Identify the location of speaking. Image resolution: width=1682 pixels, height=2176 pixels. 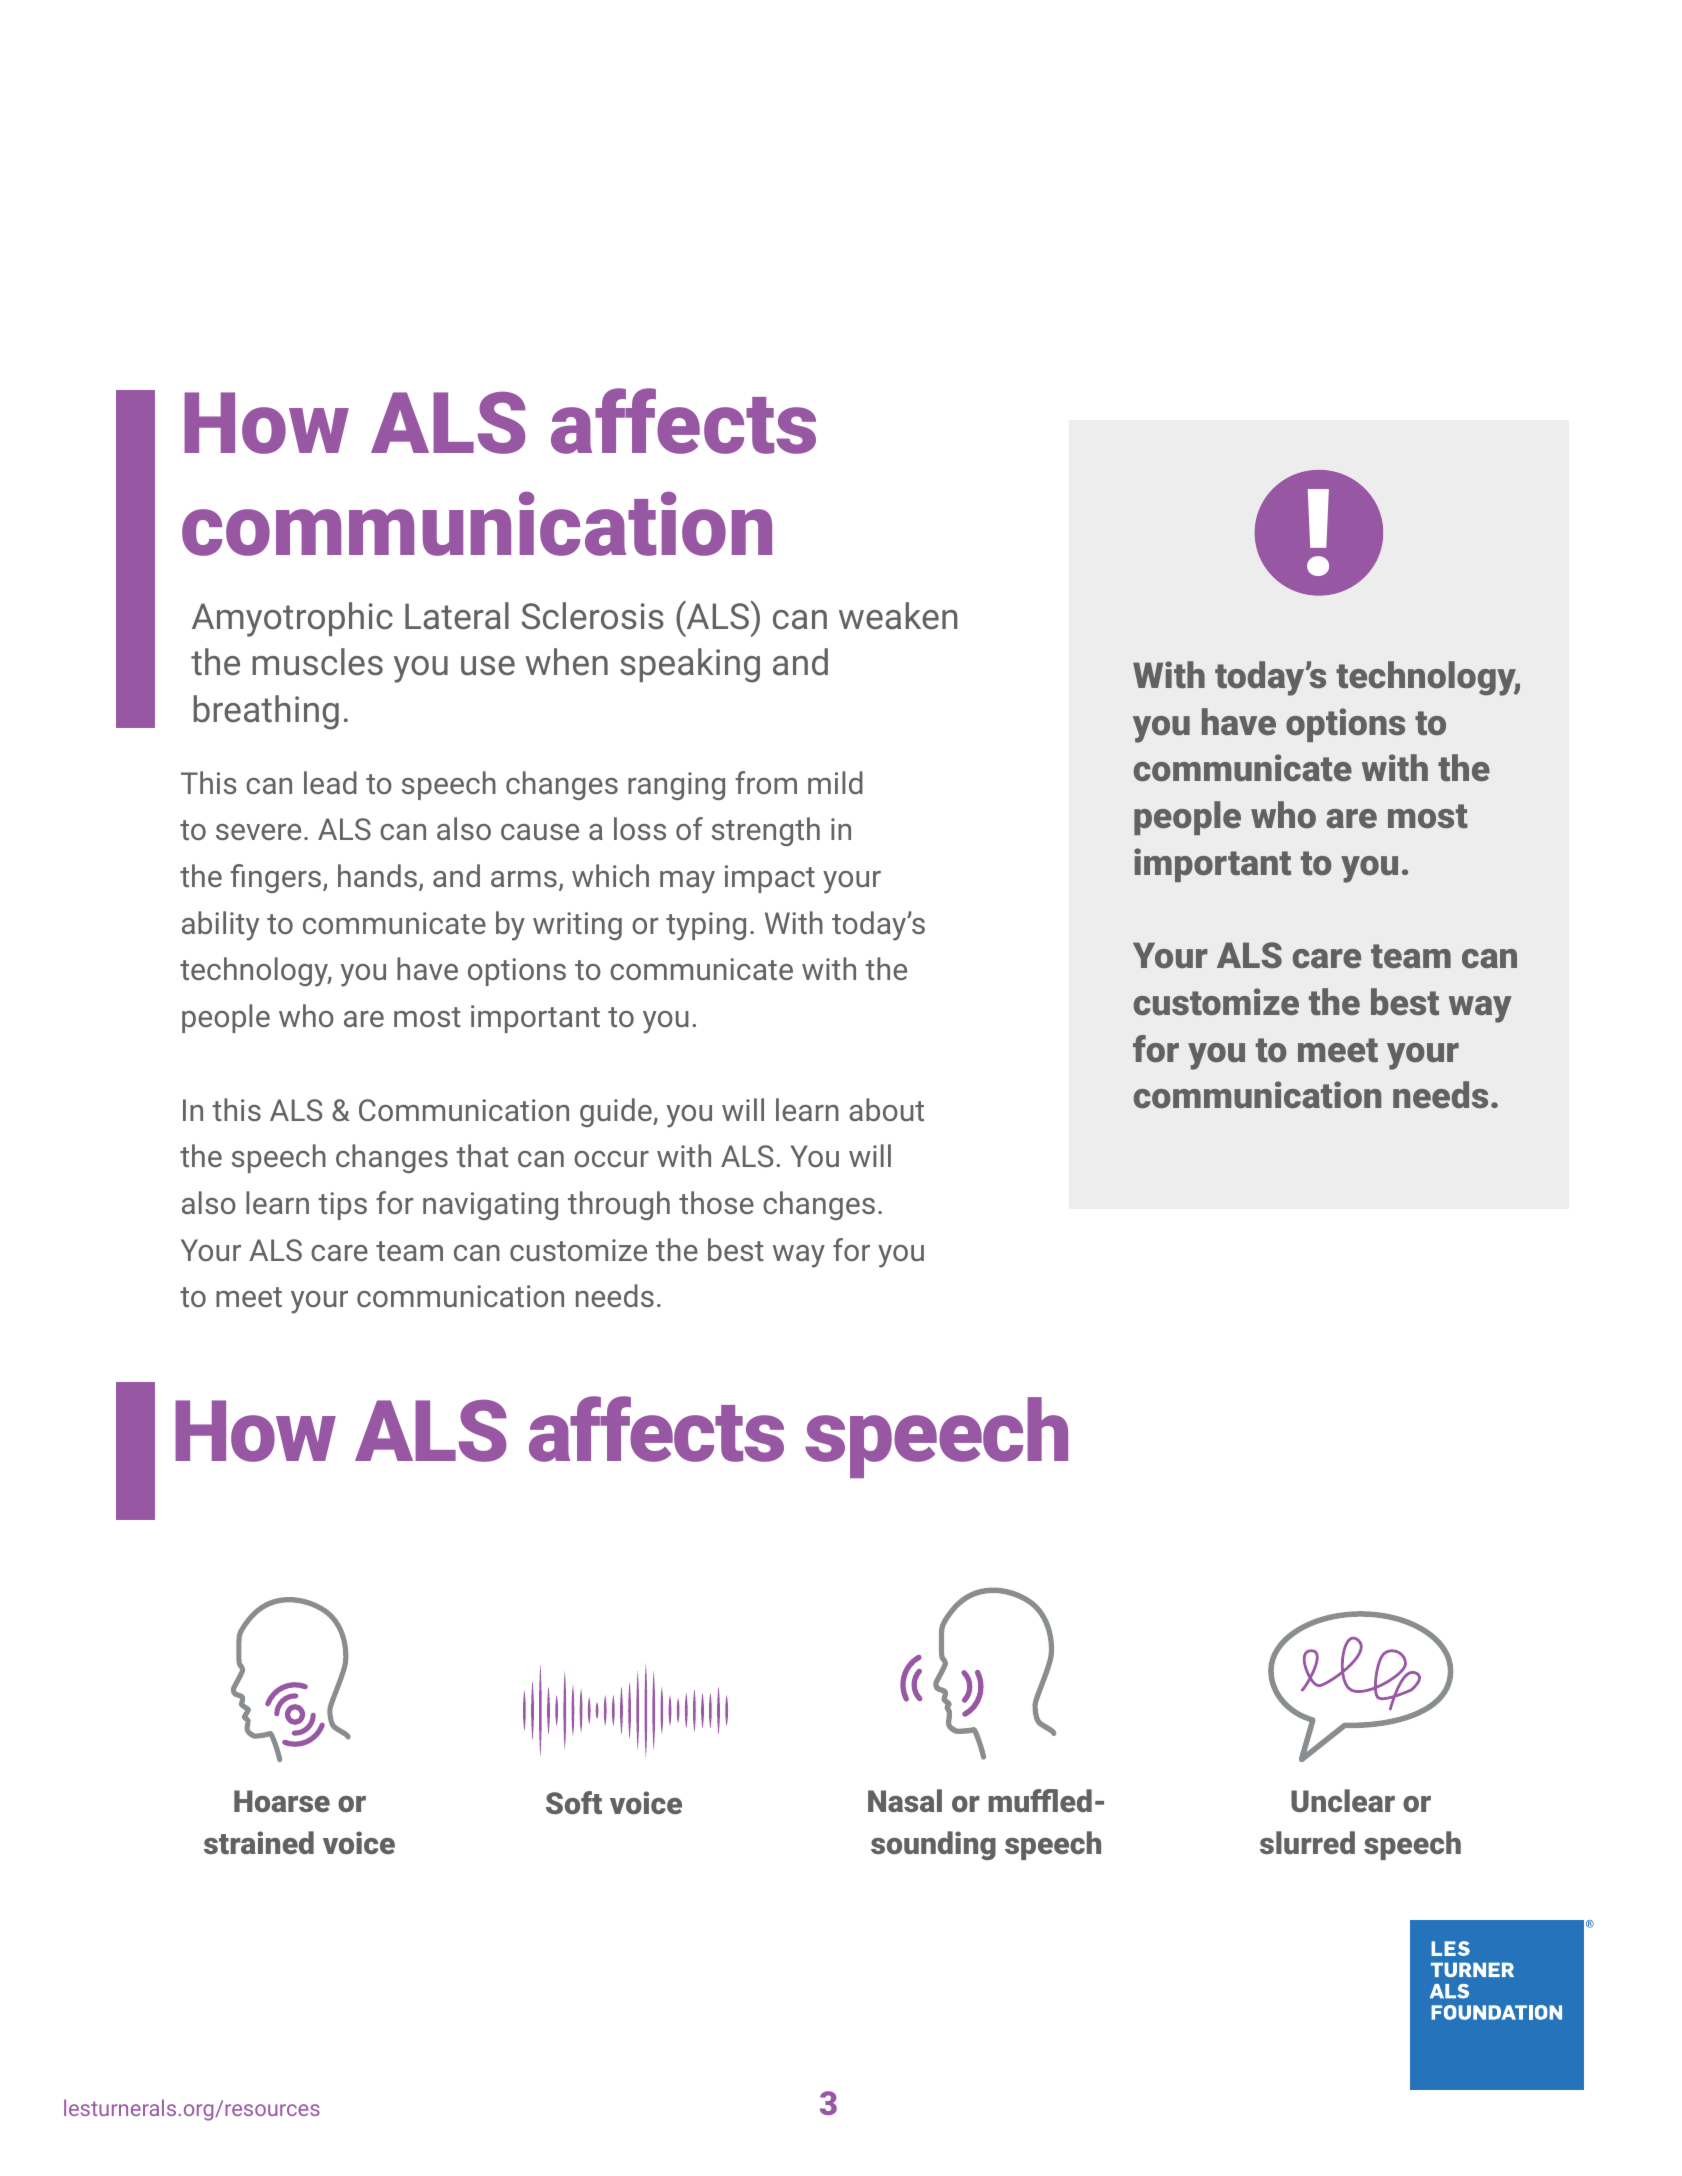
(690, 665).
